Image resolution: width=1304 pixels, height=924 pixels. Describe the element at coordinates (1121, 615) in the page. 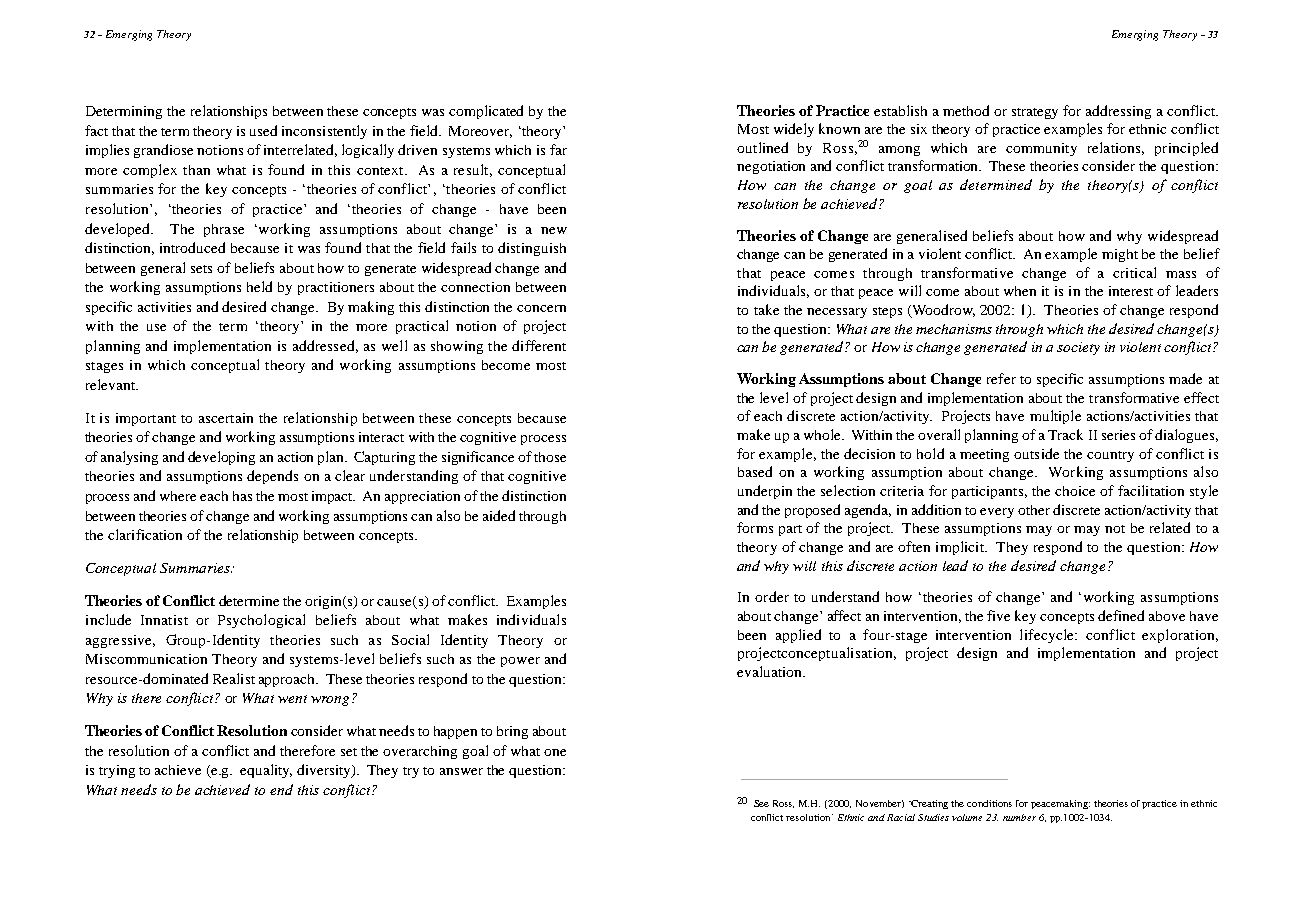

I see `defined` at that location.
